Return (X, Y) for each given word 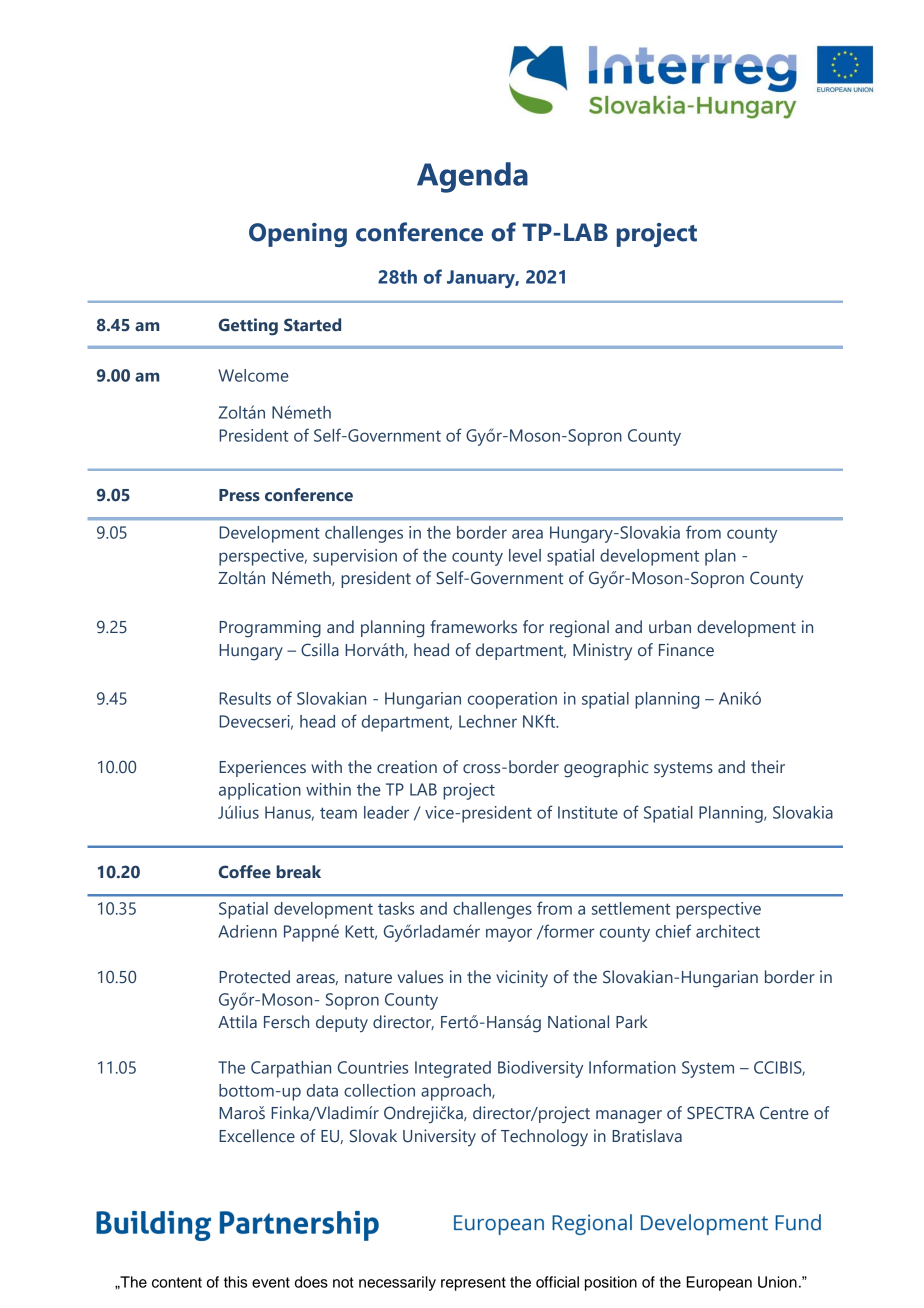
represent (473, 1284)
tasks (396, 908)
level (525, 555)
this (235, 1282)
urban (670, 627)
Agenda (472, 177)
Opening (298, 235)
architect (728, 931)
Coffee (245, 872)
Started (312, 325)
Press (239, 495)
